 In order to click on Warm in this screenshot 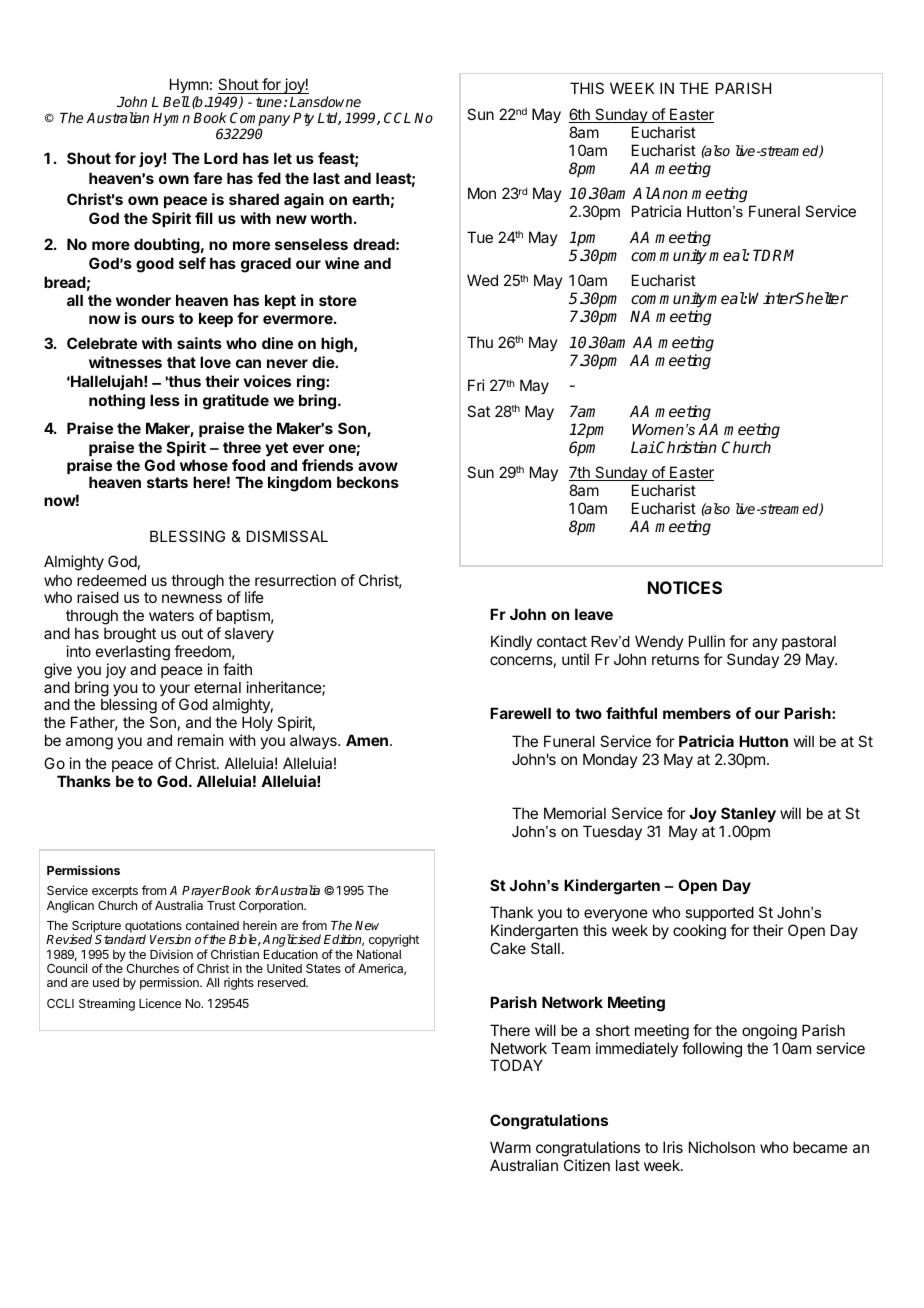, I will do `click(510, 1147)`.
